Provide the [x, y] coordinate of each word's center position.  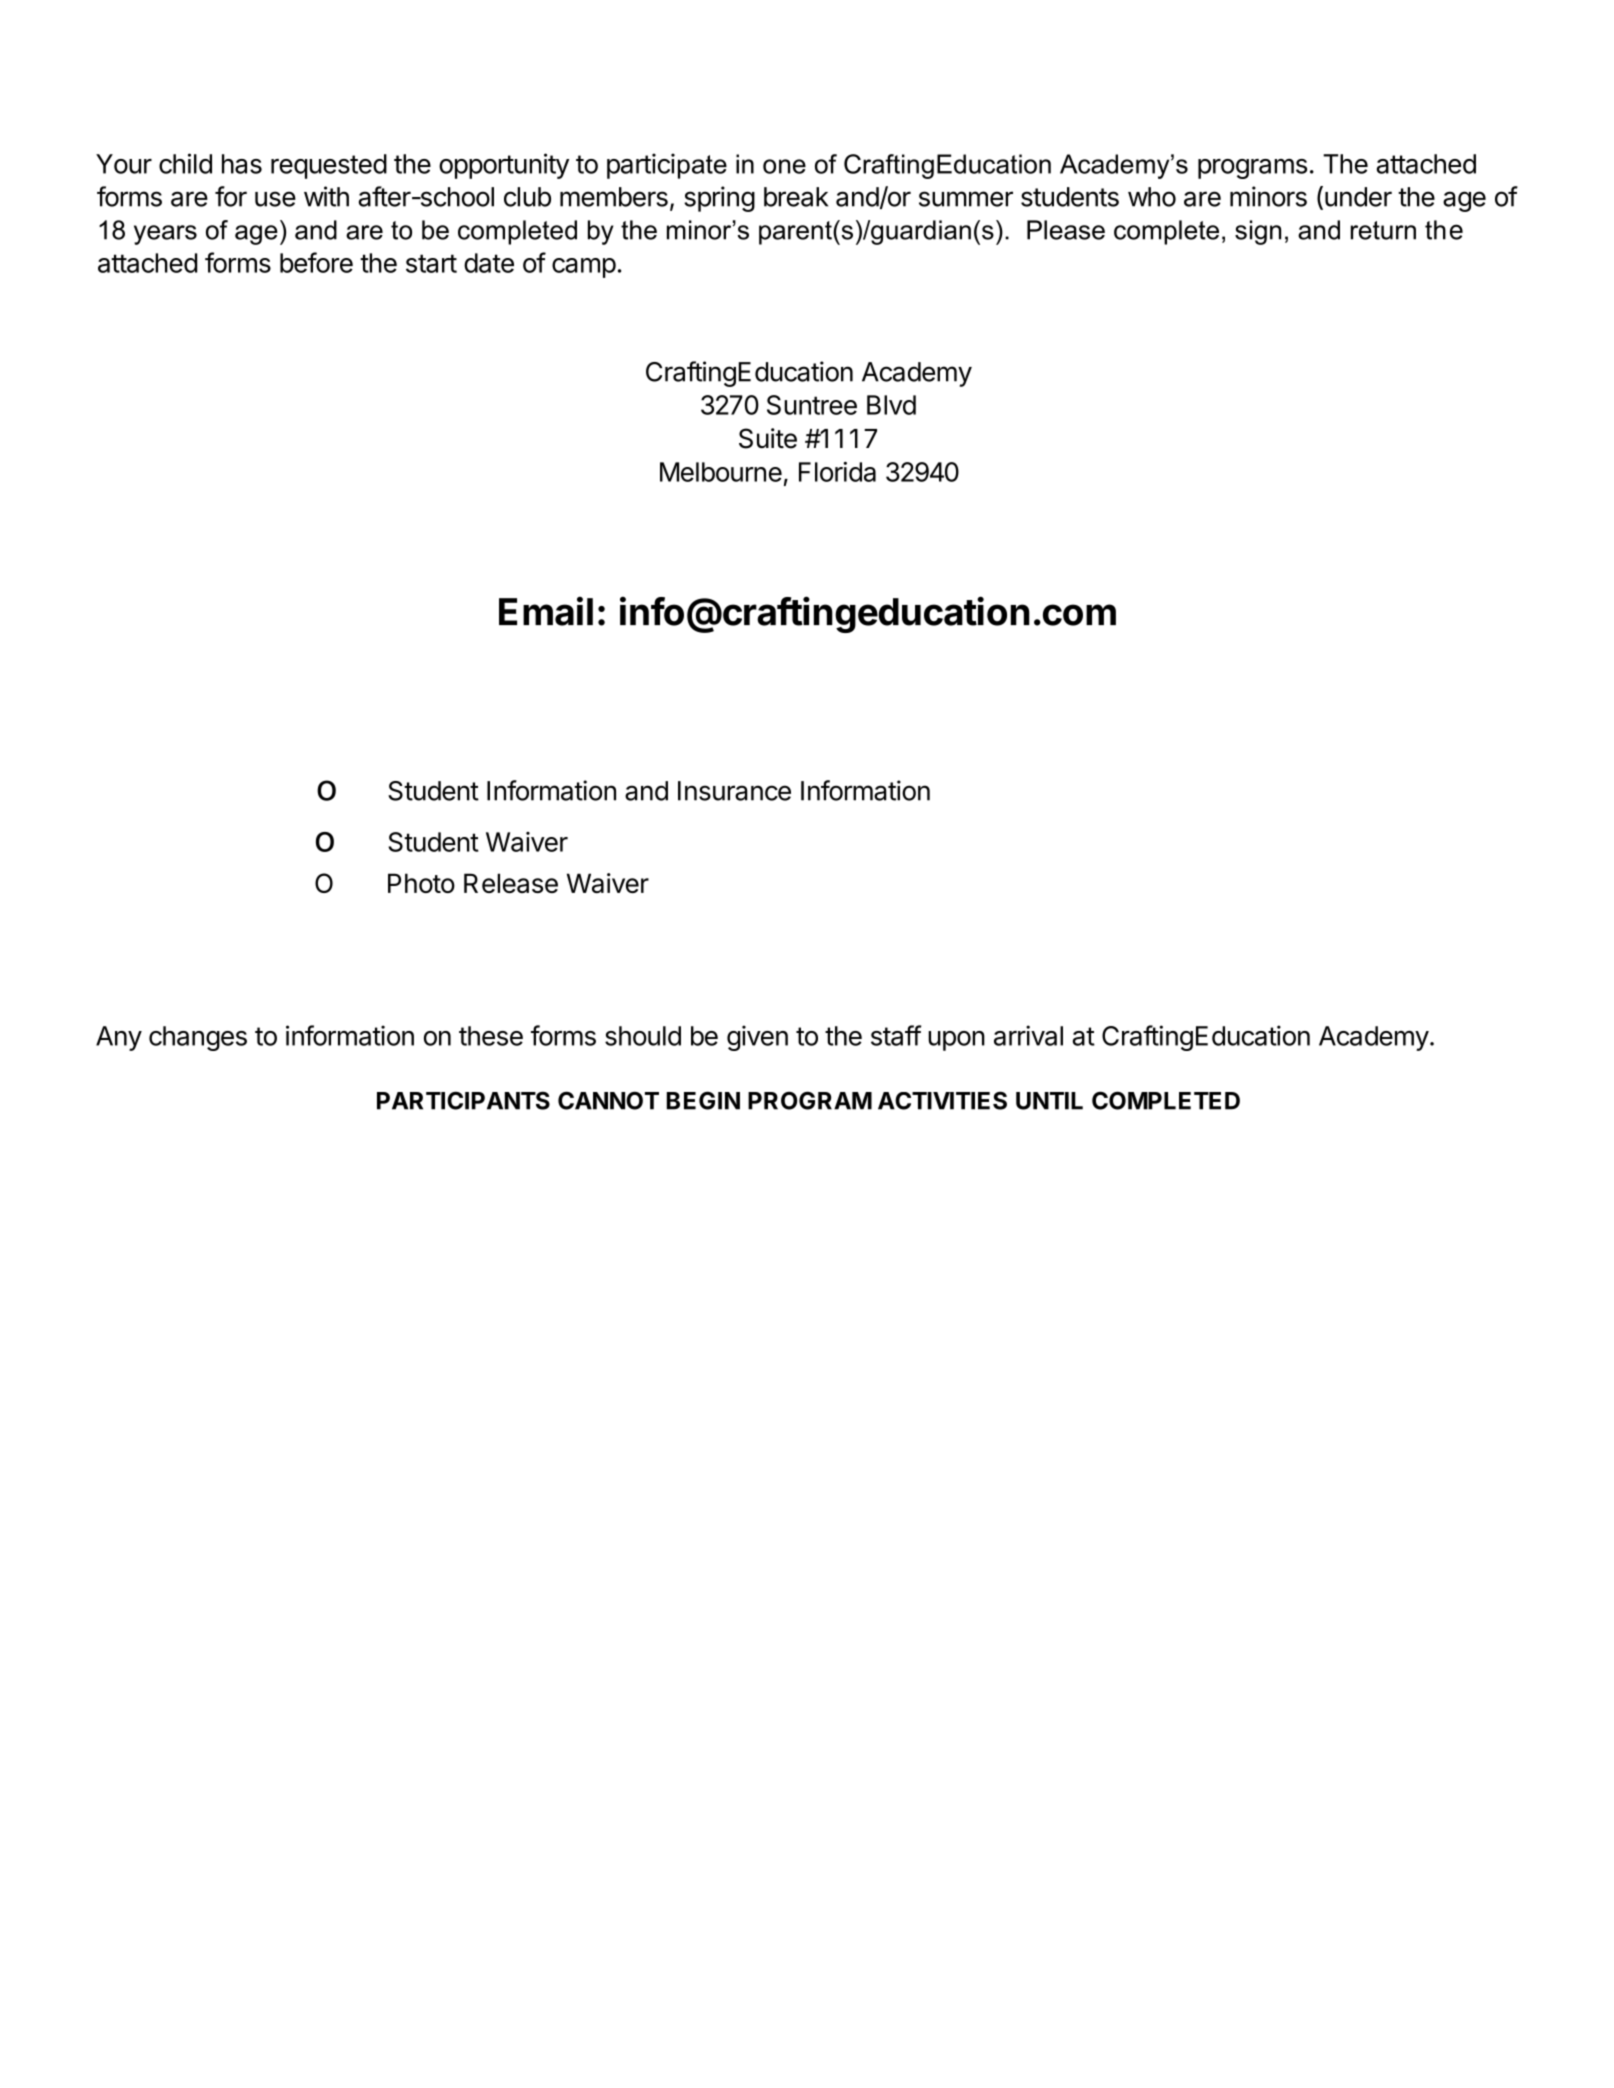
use [275, 199]
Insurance [734, 791]
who [1152, 197]
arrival [1028, 1035]
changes [198, 1038]
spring [719, 199]
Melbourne [721, 472]
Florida [837, 472]
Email [546, 611]
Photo [421, 883]
